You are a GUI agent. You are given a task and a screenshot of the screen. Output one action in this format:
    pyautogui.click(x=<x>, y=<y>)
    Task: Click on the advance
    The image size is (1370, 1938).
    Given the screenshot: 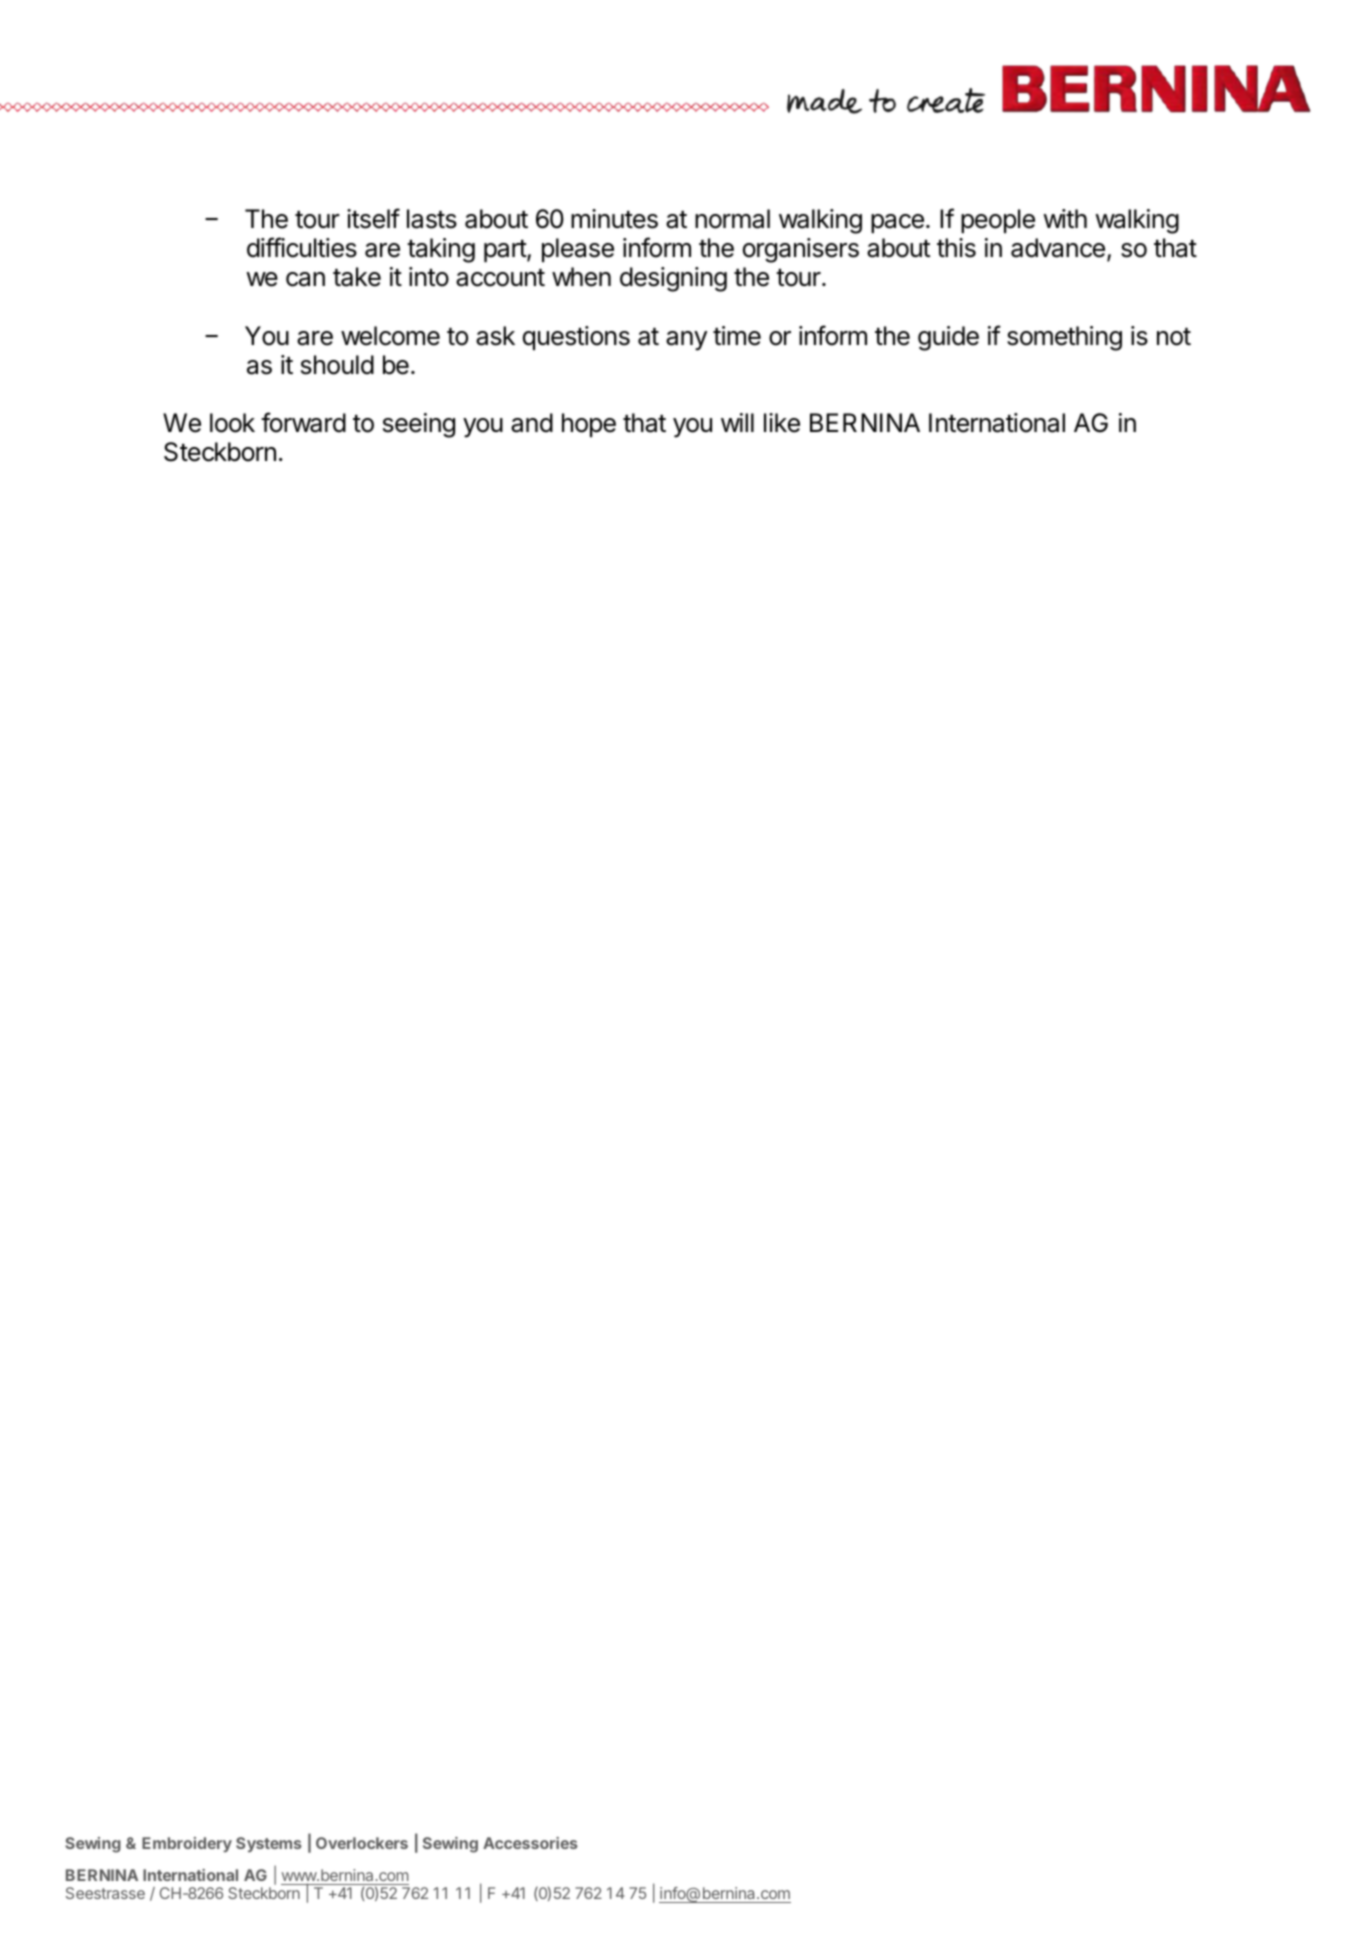 What is the action you would take?
    pyautogui.click(x=1058, y=248)
